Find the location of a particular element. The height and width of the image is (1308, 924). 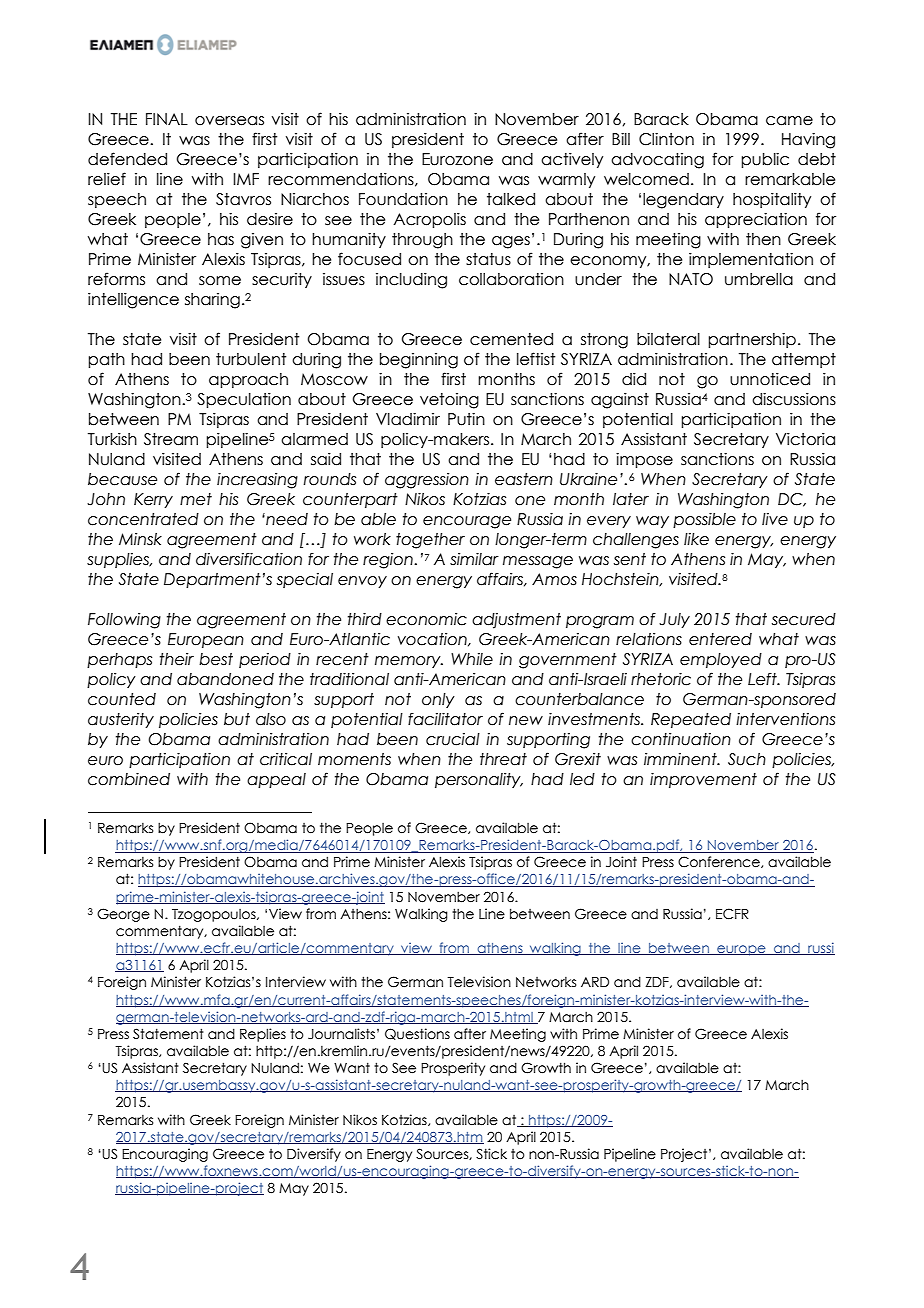

public is located at coordinates (765, 160).
